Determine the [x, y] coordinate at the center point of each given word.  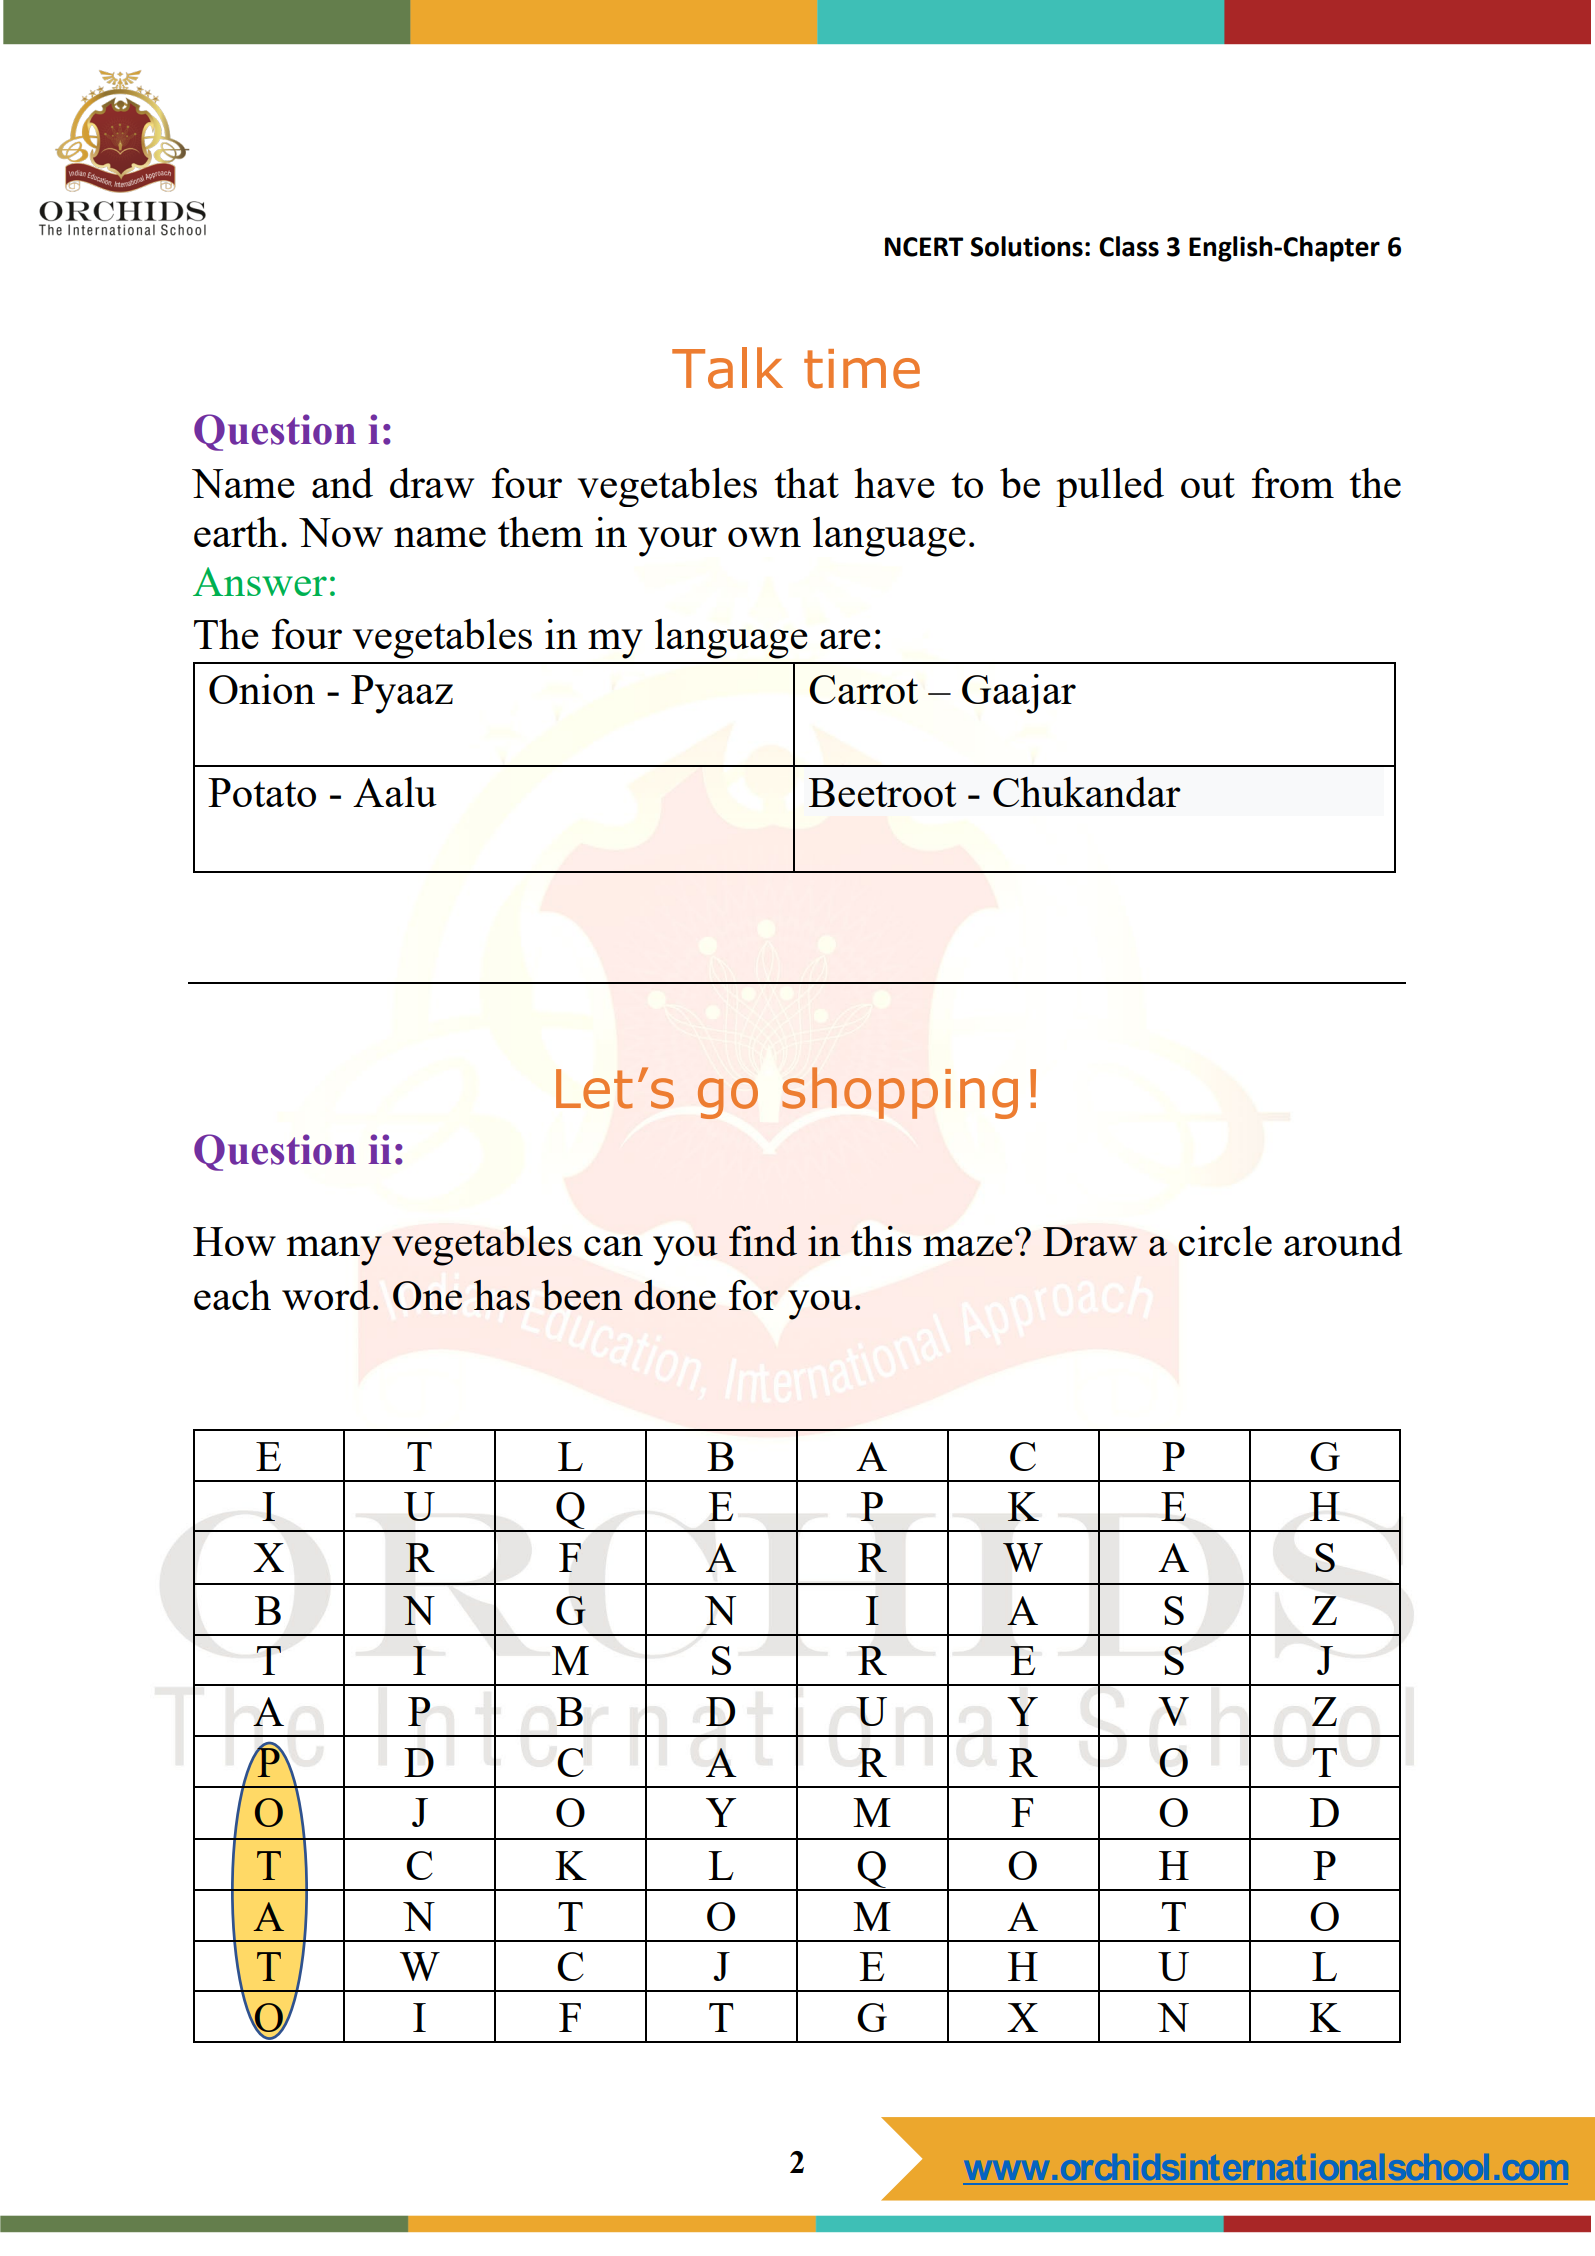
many [334, 1251]
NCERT [924, 247]
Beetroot [882, 792]
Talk [727, 368]
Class [1129, 246]
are [845, 639]
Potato [262, 792]
